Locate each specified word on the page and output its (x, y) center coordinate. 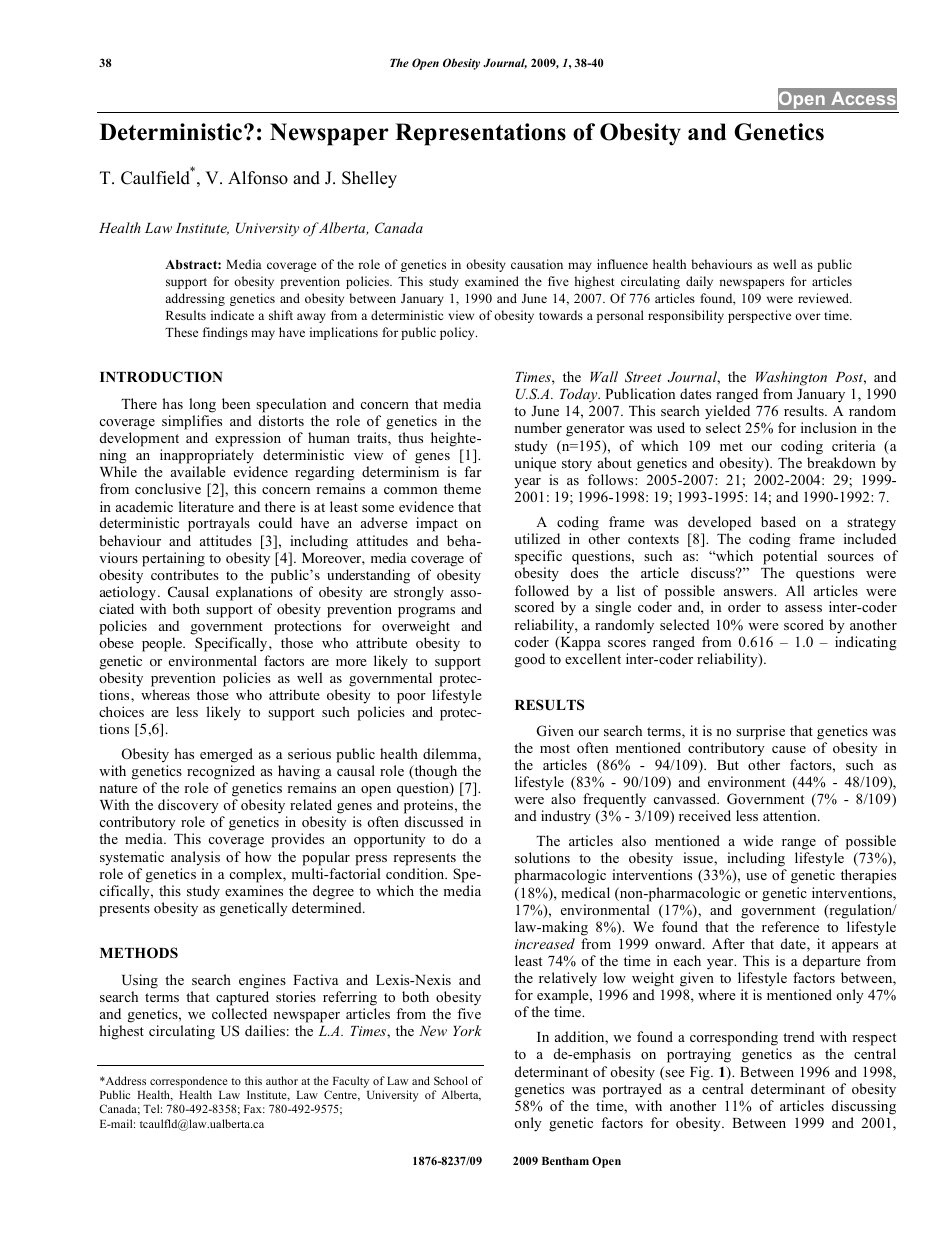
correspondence (188, 1082)
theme (462, 488)
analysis (195, 858)
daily (699, 282)
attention (791, 815)
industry (566, 817)
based (778, 521)
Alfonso (258, 178)
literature (206, 506)
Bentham (565, 1161)
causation (537, 264)
